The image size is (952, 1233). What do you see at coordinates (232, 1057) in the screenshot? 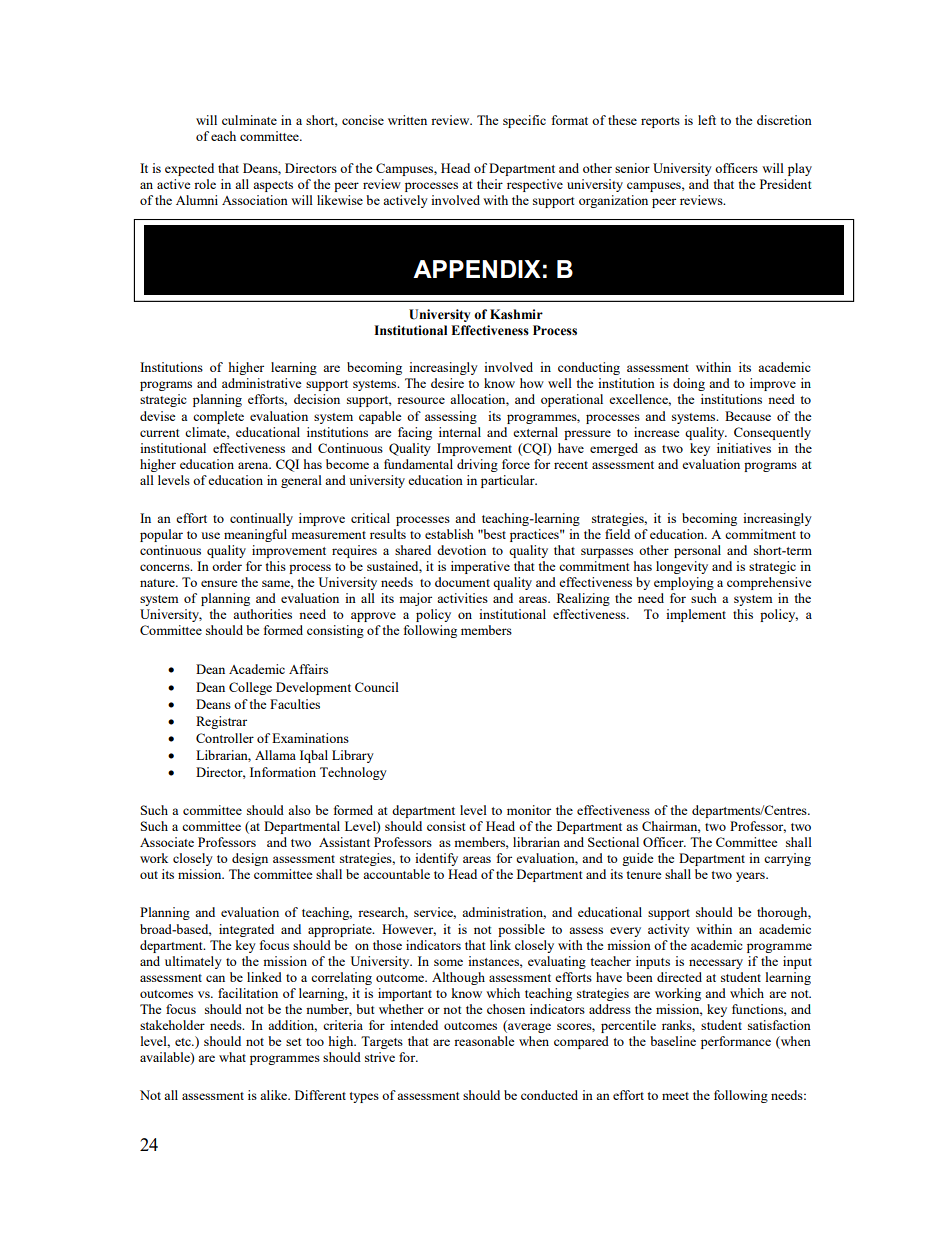
I see `what` at bounding box center [232, 1057].
